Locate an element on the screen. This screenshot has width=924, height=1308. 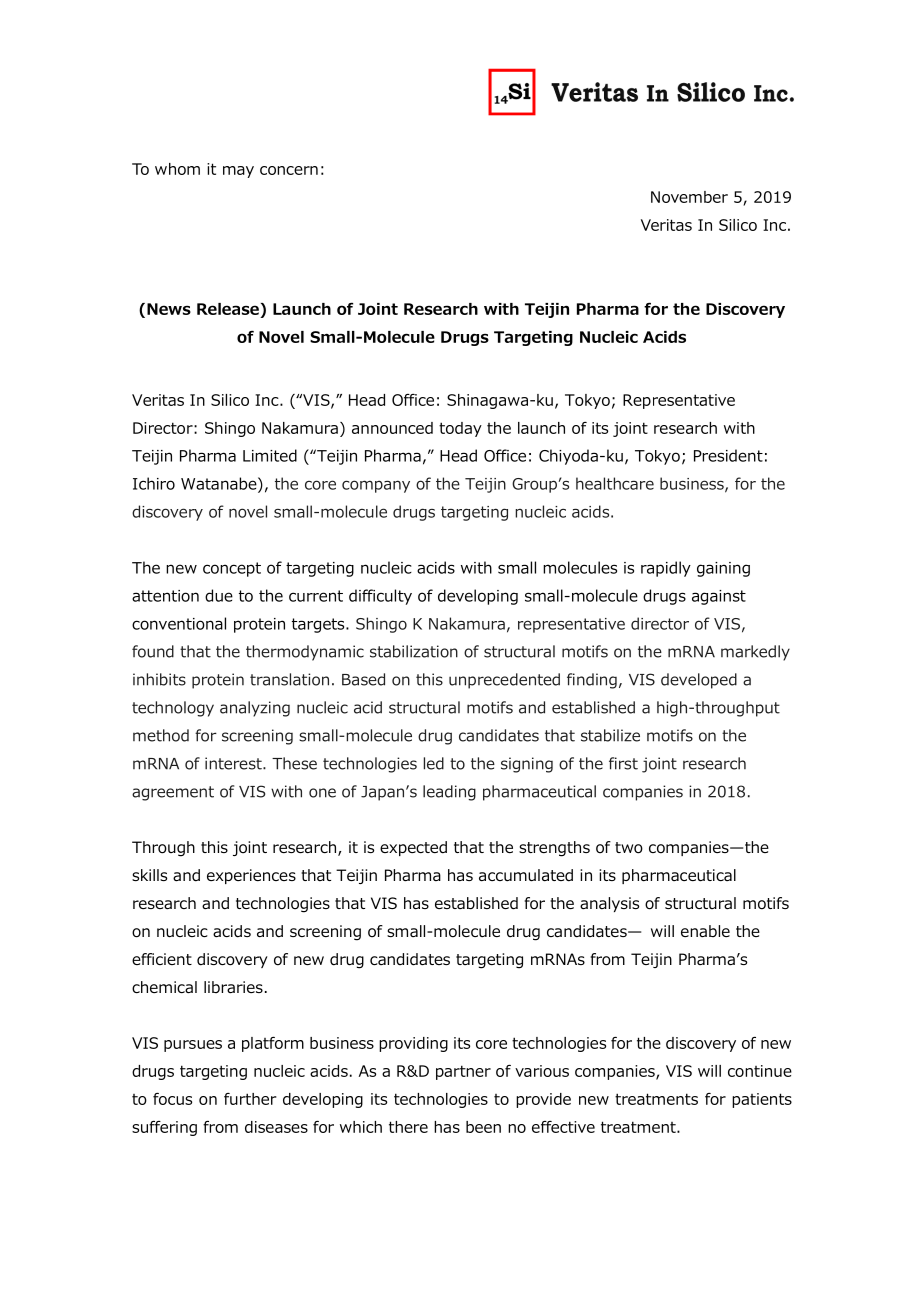
developed is located at coordinates (699, 681).
